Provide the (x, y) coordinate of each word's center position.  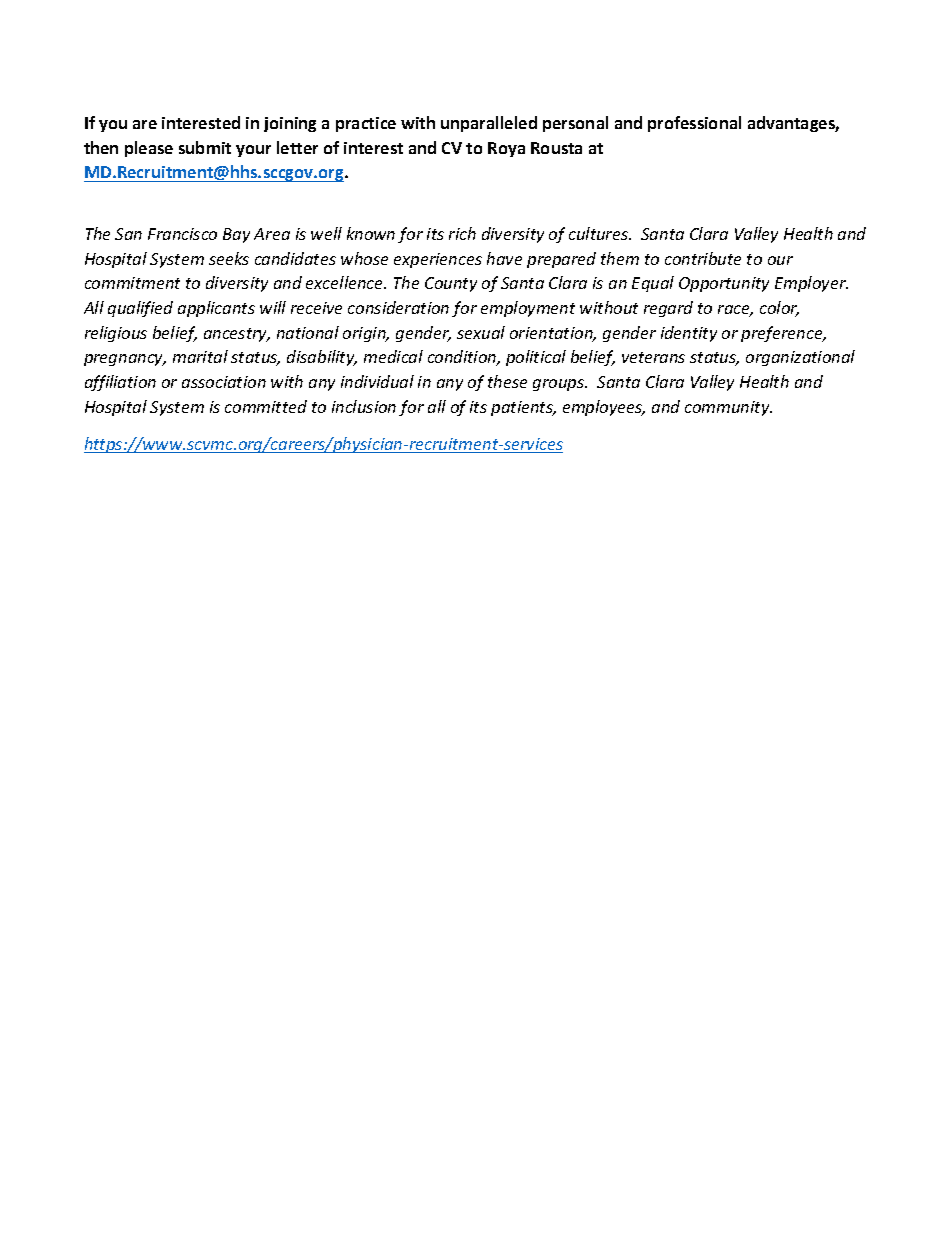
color (779, 309)
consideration (398, 307)
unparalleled (489, 124)
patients (523, 408)
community (728, 408)
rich (462, 233)
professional (694, 124)
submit (205, 147)
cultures (600, 233)
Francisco (182, 234)
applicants (216, 309)
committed (266, 406)
